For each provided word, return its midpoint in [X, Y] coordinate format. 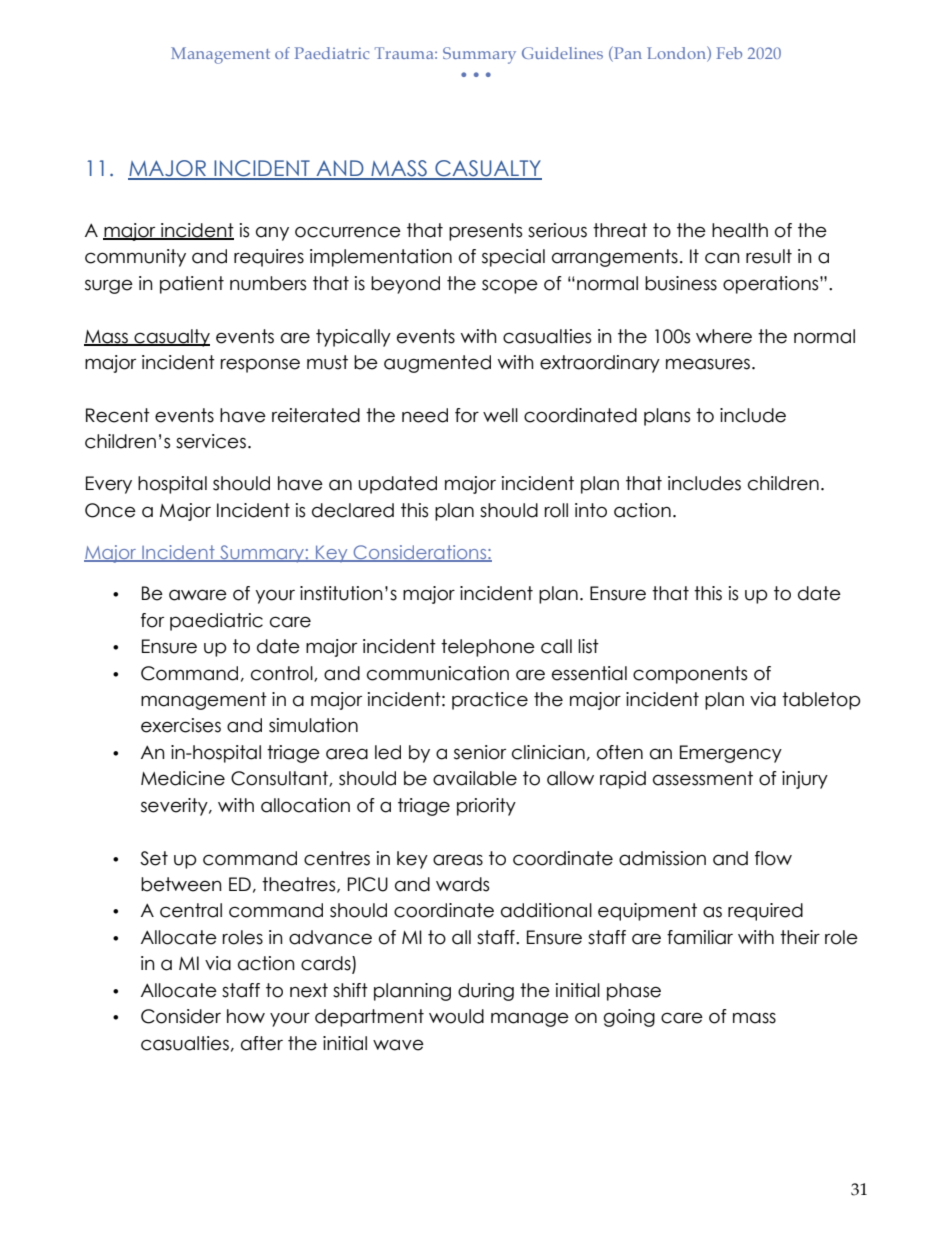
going [629, 1018]
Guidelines [562, 53]
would [456, 1016]
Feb [729, 53]
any [272, 234]
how [246, 1016]
